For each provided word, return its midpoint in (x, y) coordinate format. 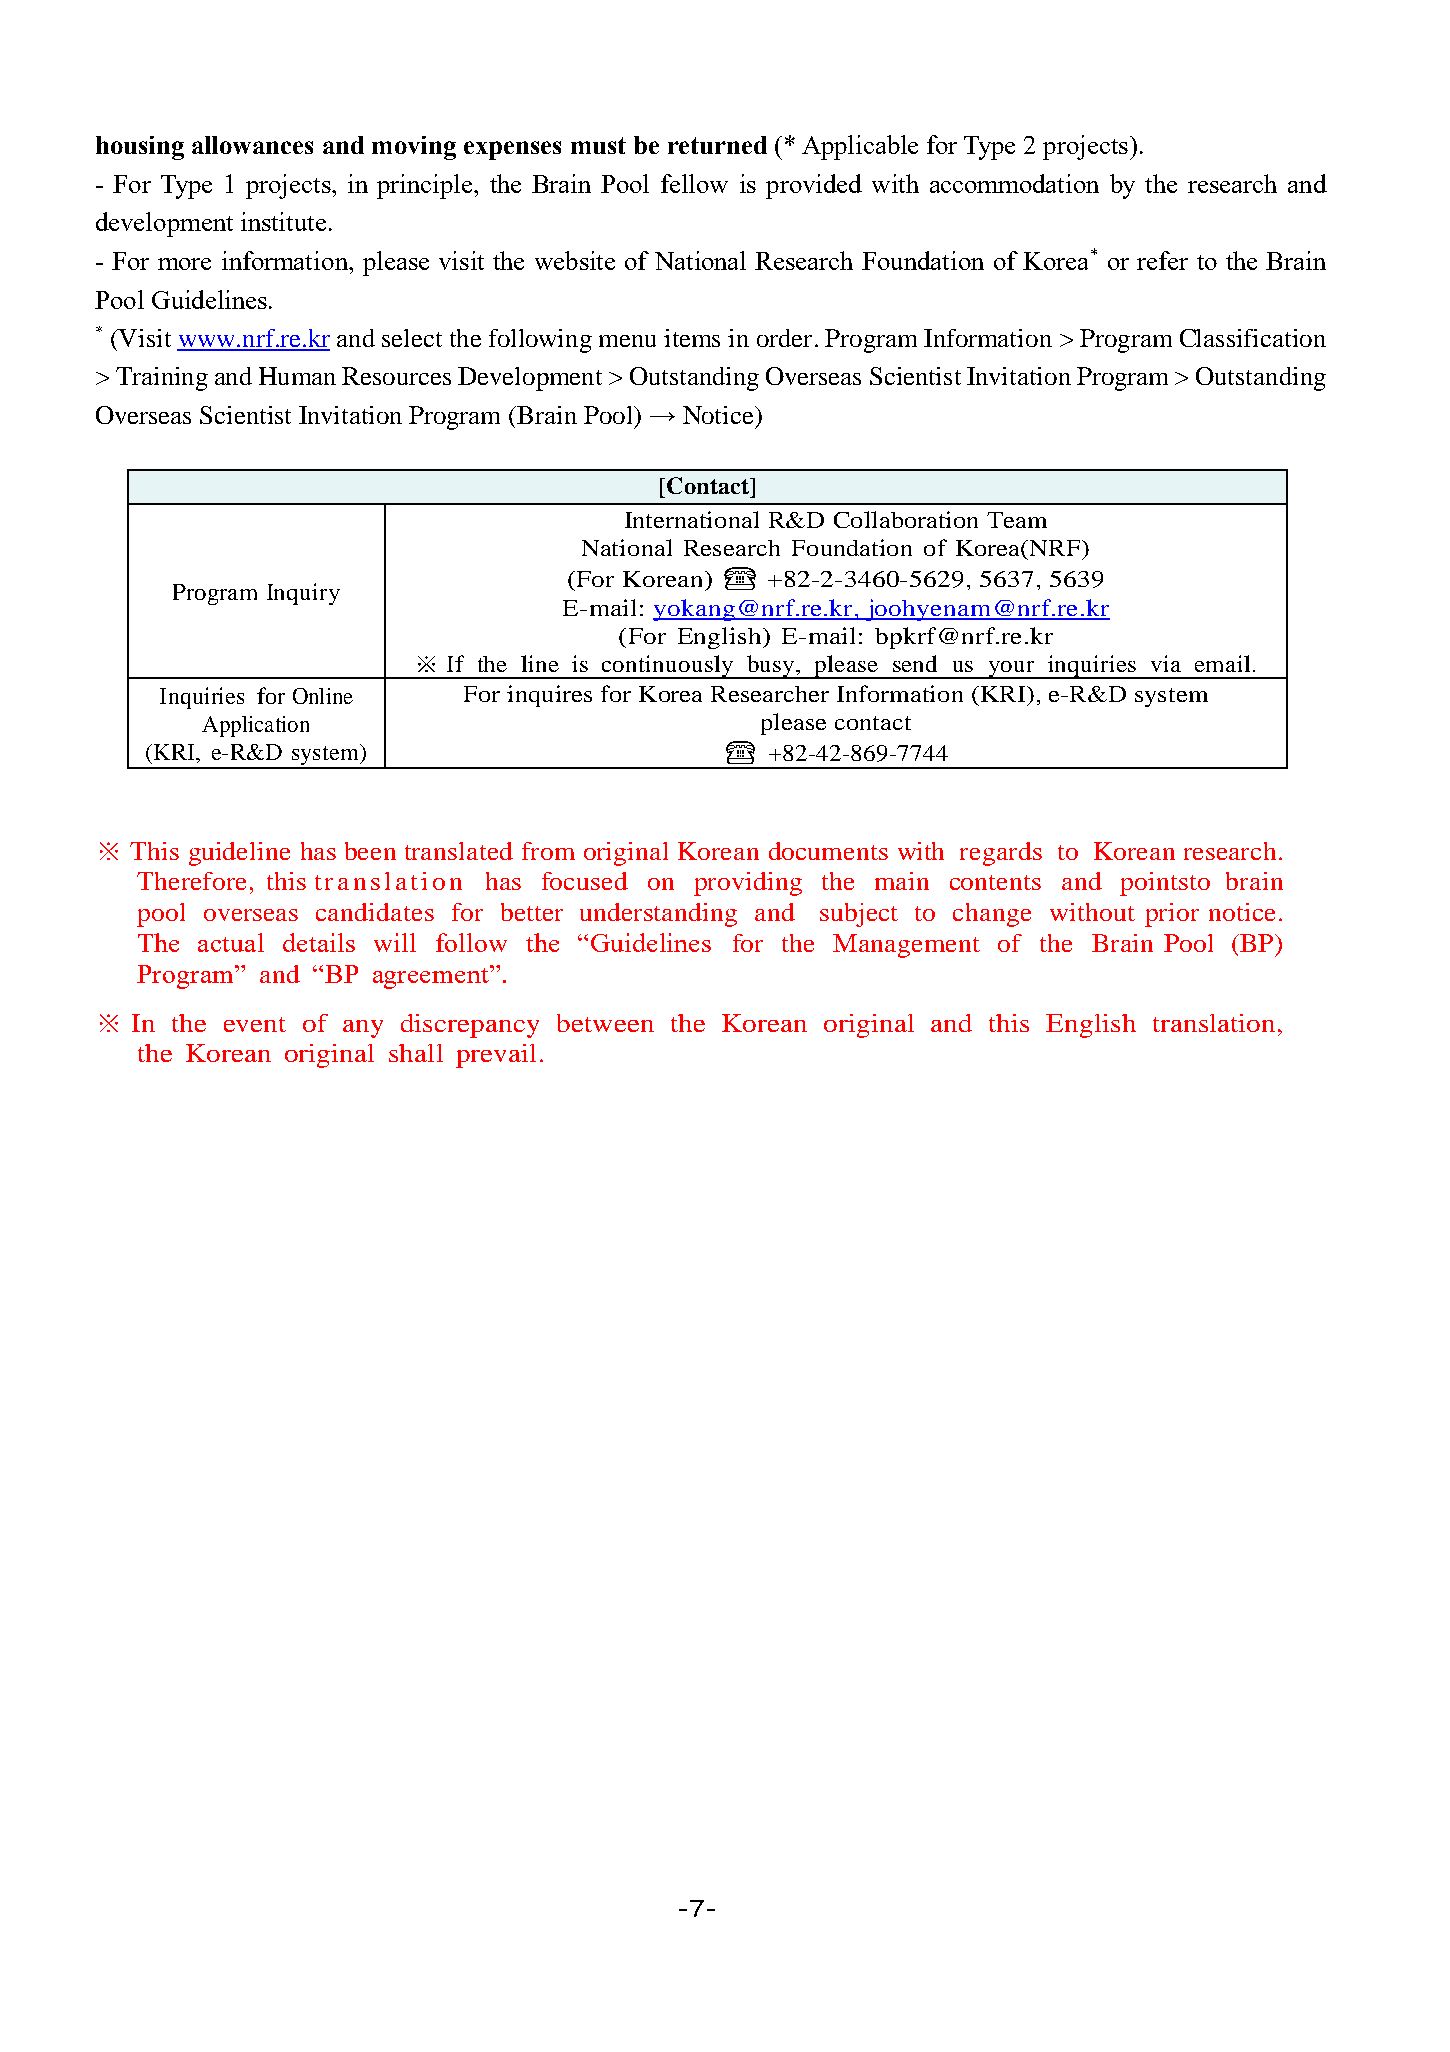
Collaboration (906, 519)
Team (1017, 520)
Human (297, 376)
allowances (252, 145)
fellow (694, 183)
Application (255, 726)
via (1166, 663)
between (605, 1023)
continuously (667, 667)
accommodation (1014, 183)
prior (1172, 915)
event (255, 1024)
